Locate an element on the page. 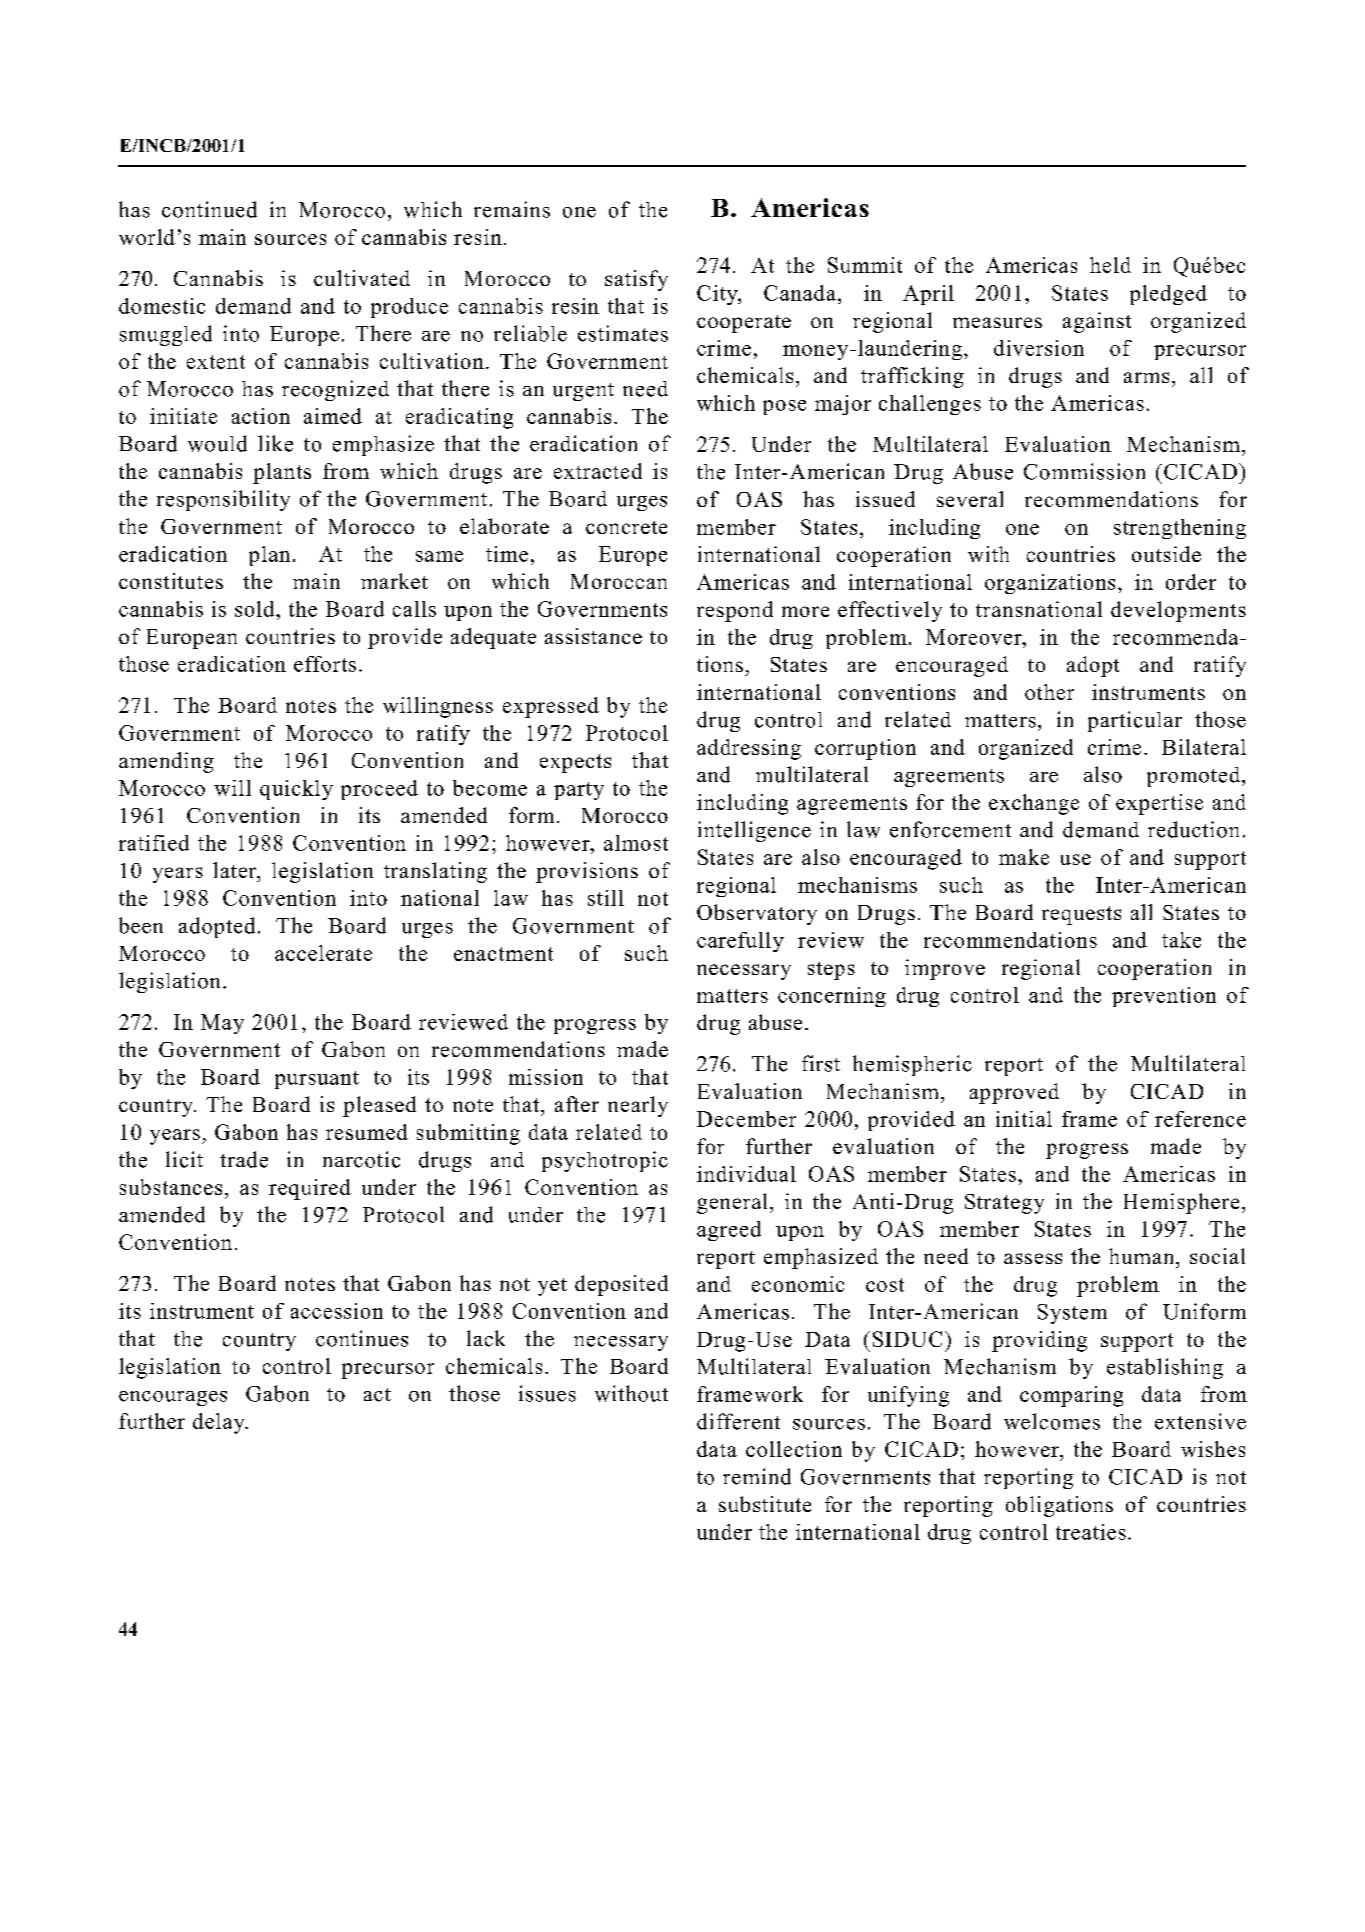  continued is located at coordinates (209, 209).
